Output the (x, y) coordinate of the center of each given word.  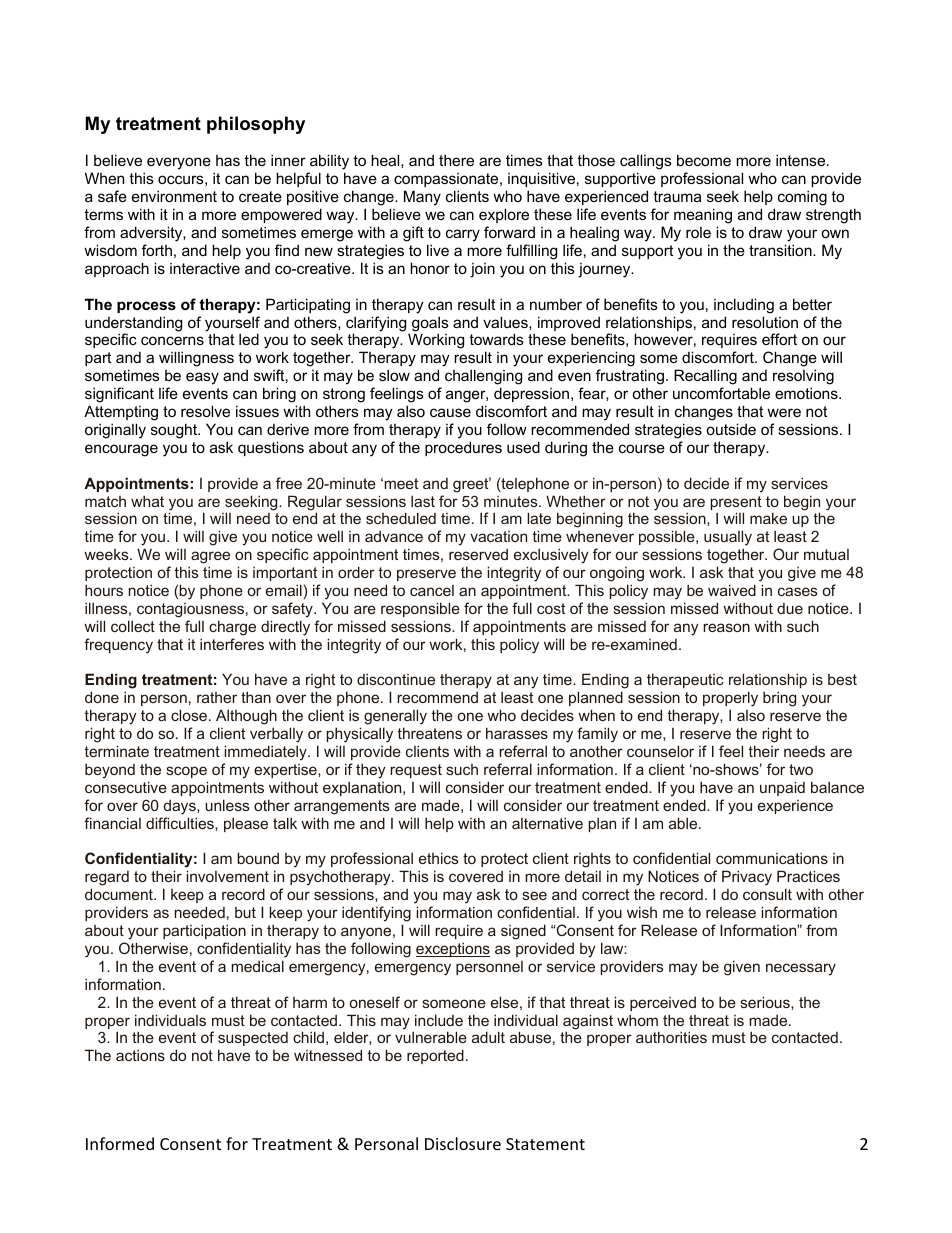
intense (802, 160)
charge (232, 628)
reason (726, 627)
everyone (179, 163)
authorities (671, 1037)
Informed (120, 1143)
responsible (420, 609)
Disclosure (463, 1143)
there (456, 160)
